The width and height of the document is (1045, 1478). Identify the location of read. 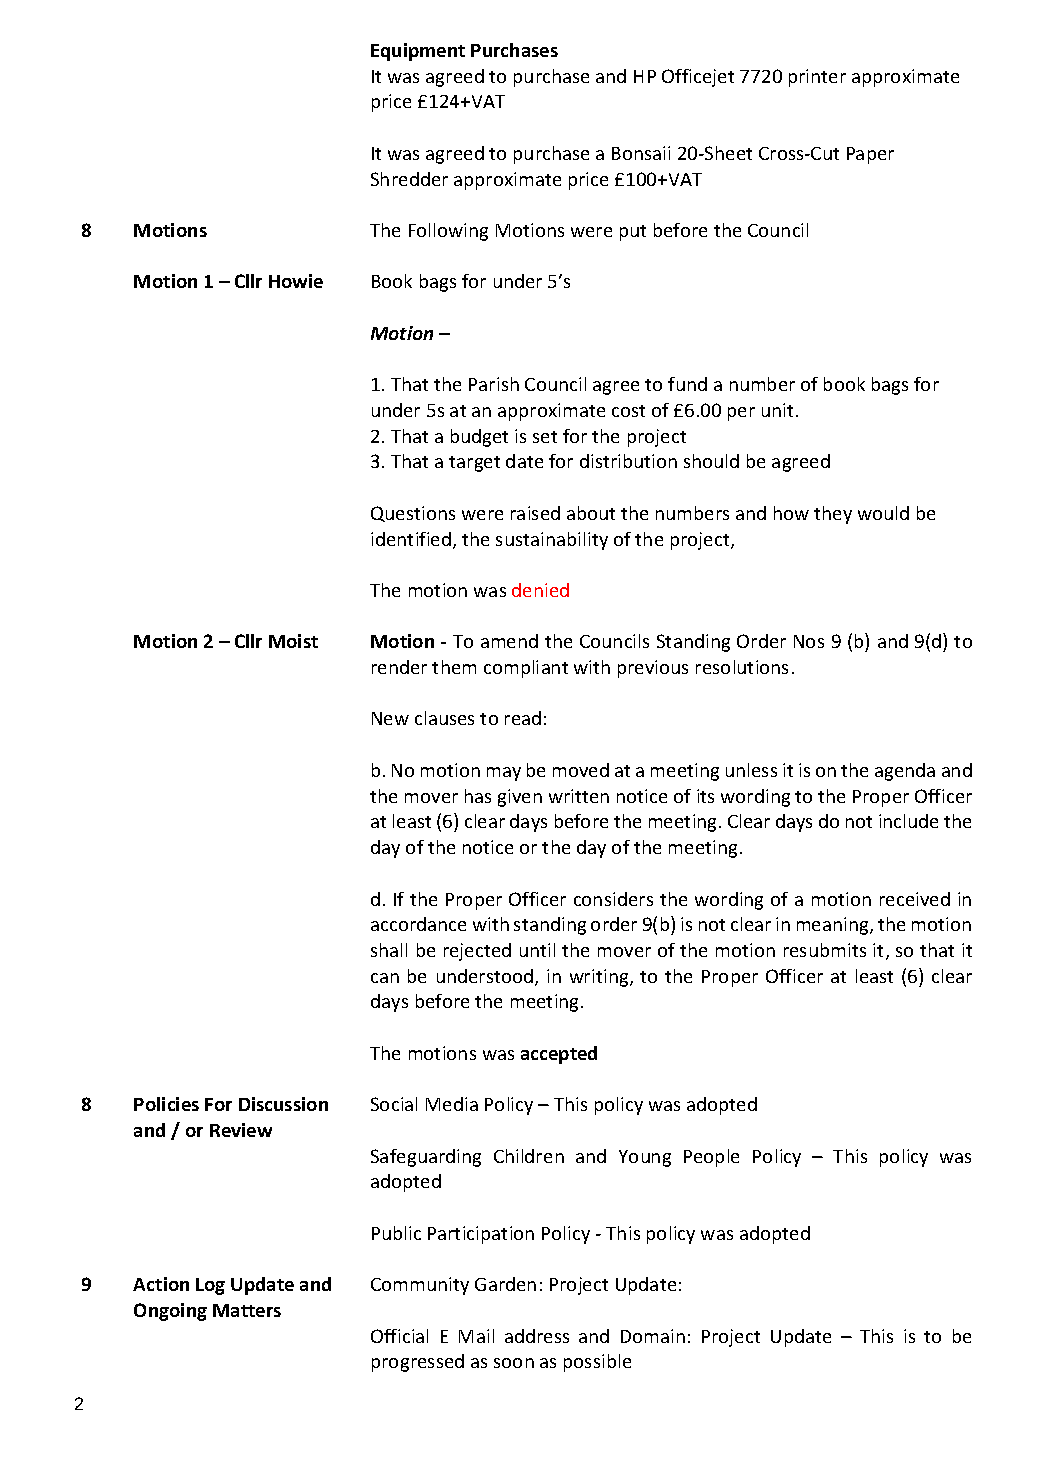
(523, 718).
